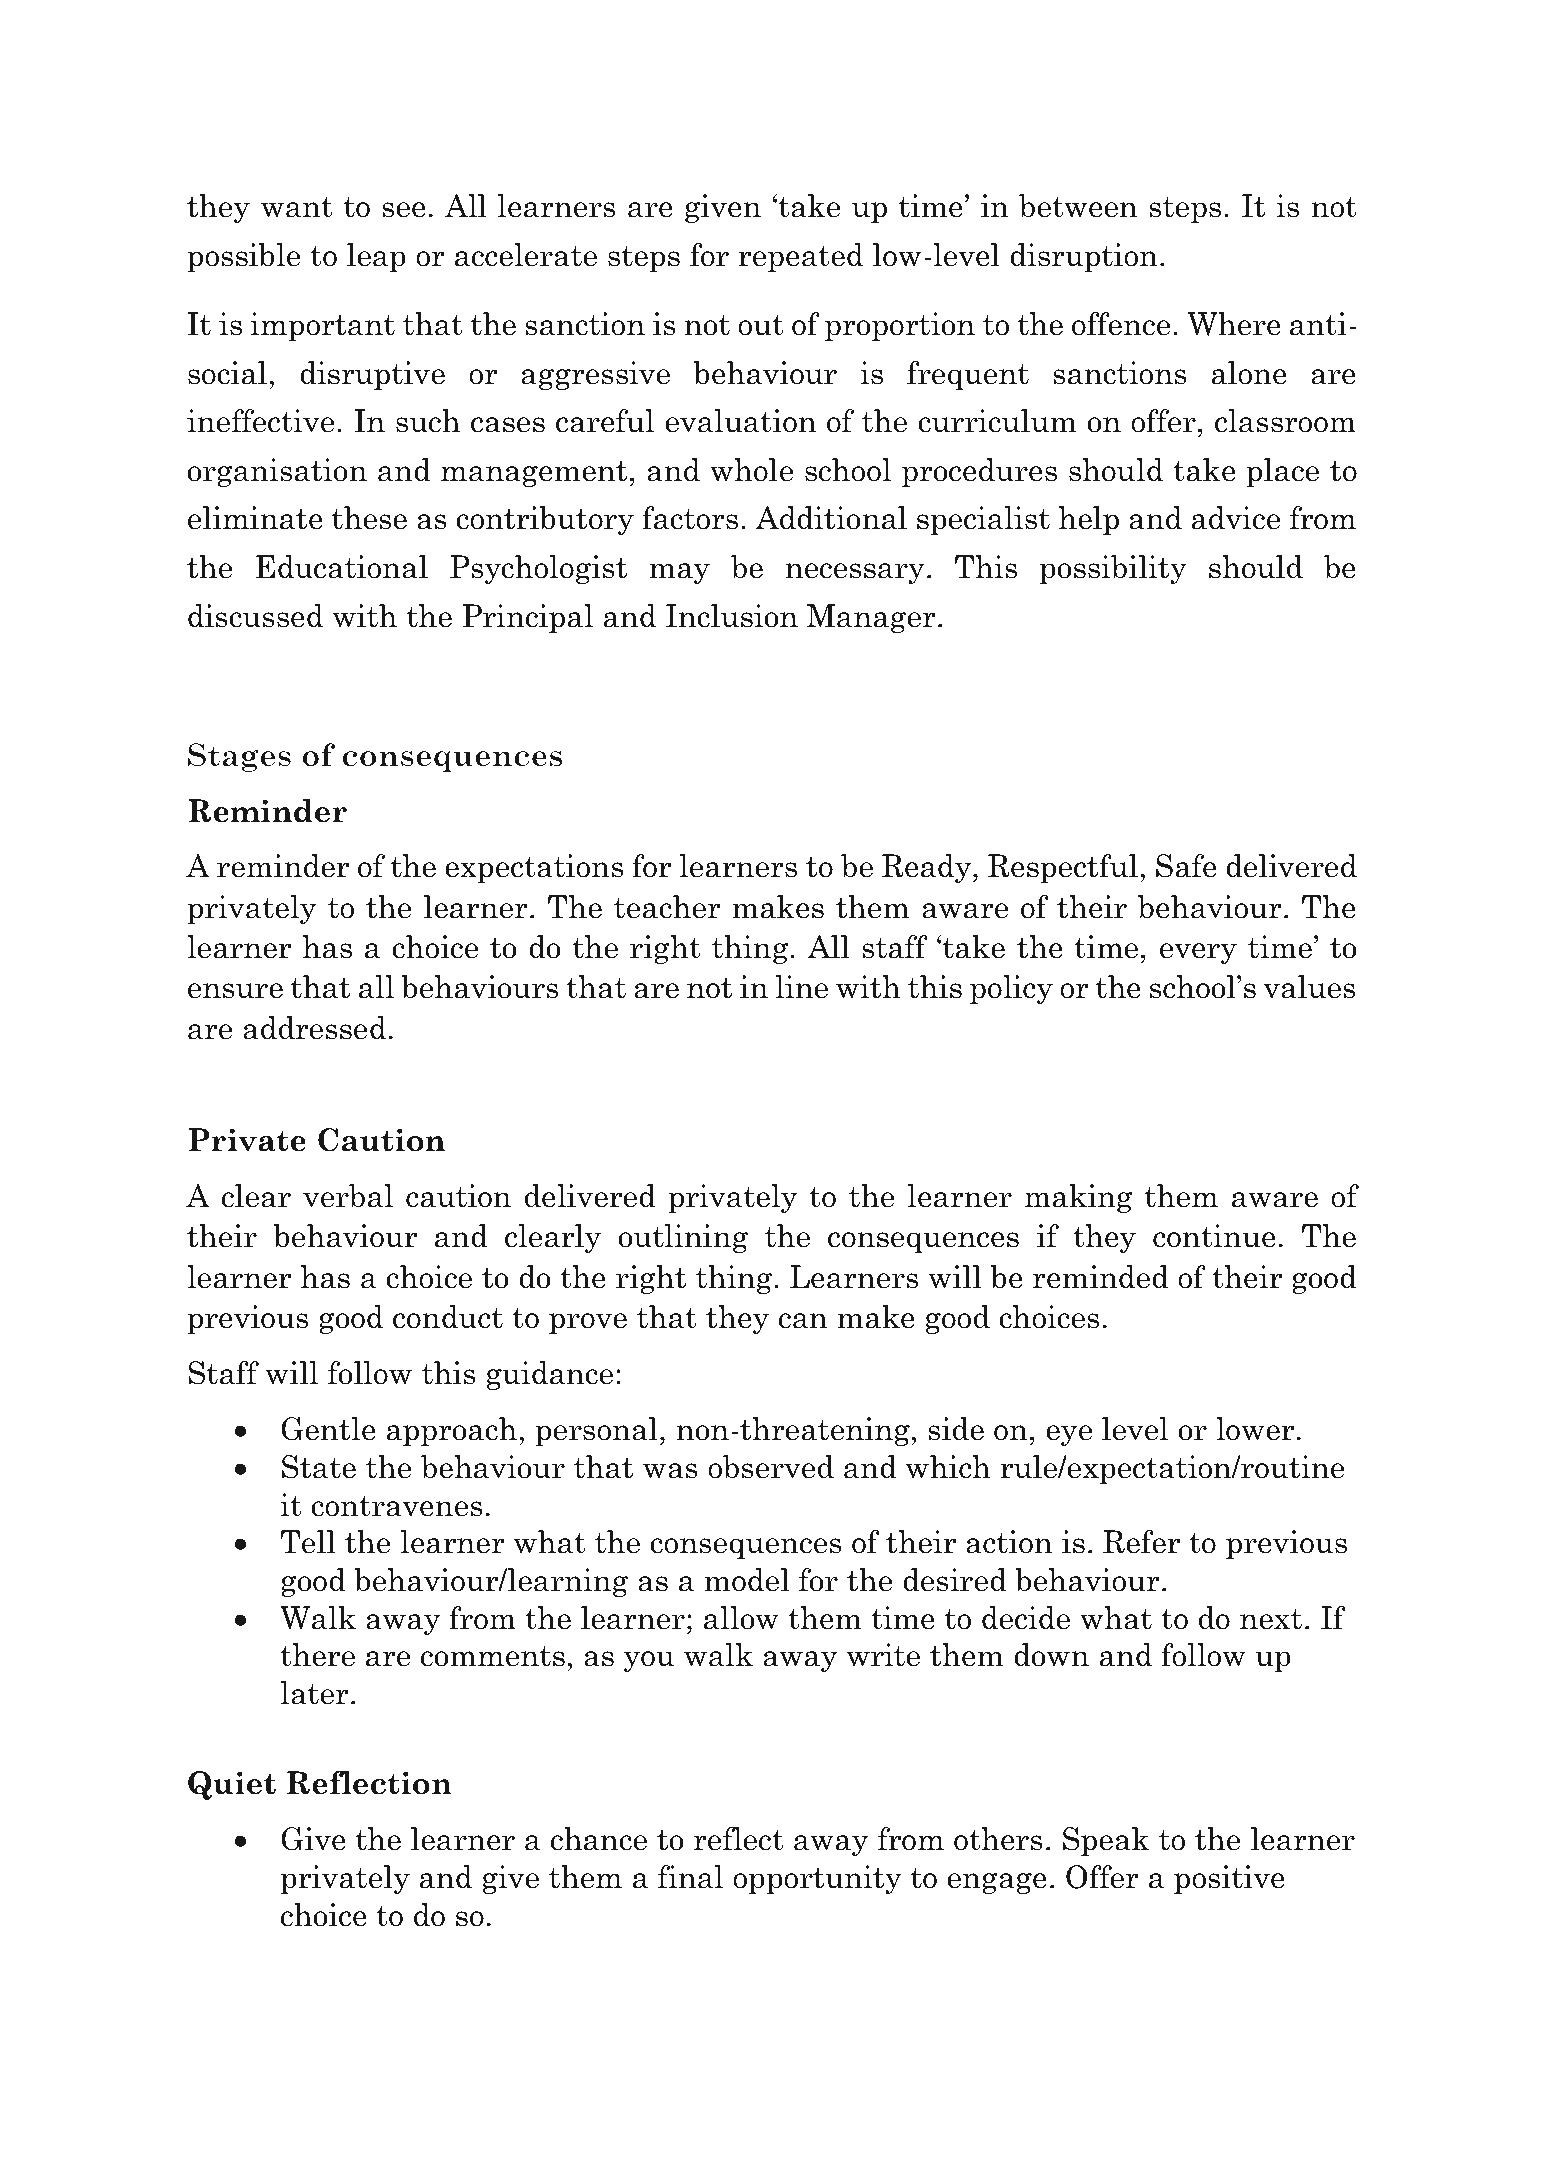 The image size is (1544, 2183). What do you see at coordinates (1106, 1841) in the image?
I see `Speak` at bounding box center [1106, 1841].
